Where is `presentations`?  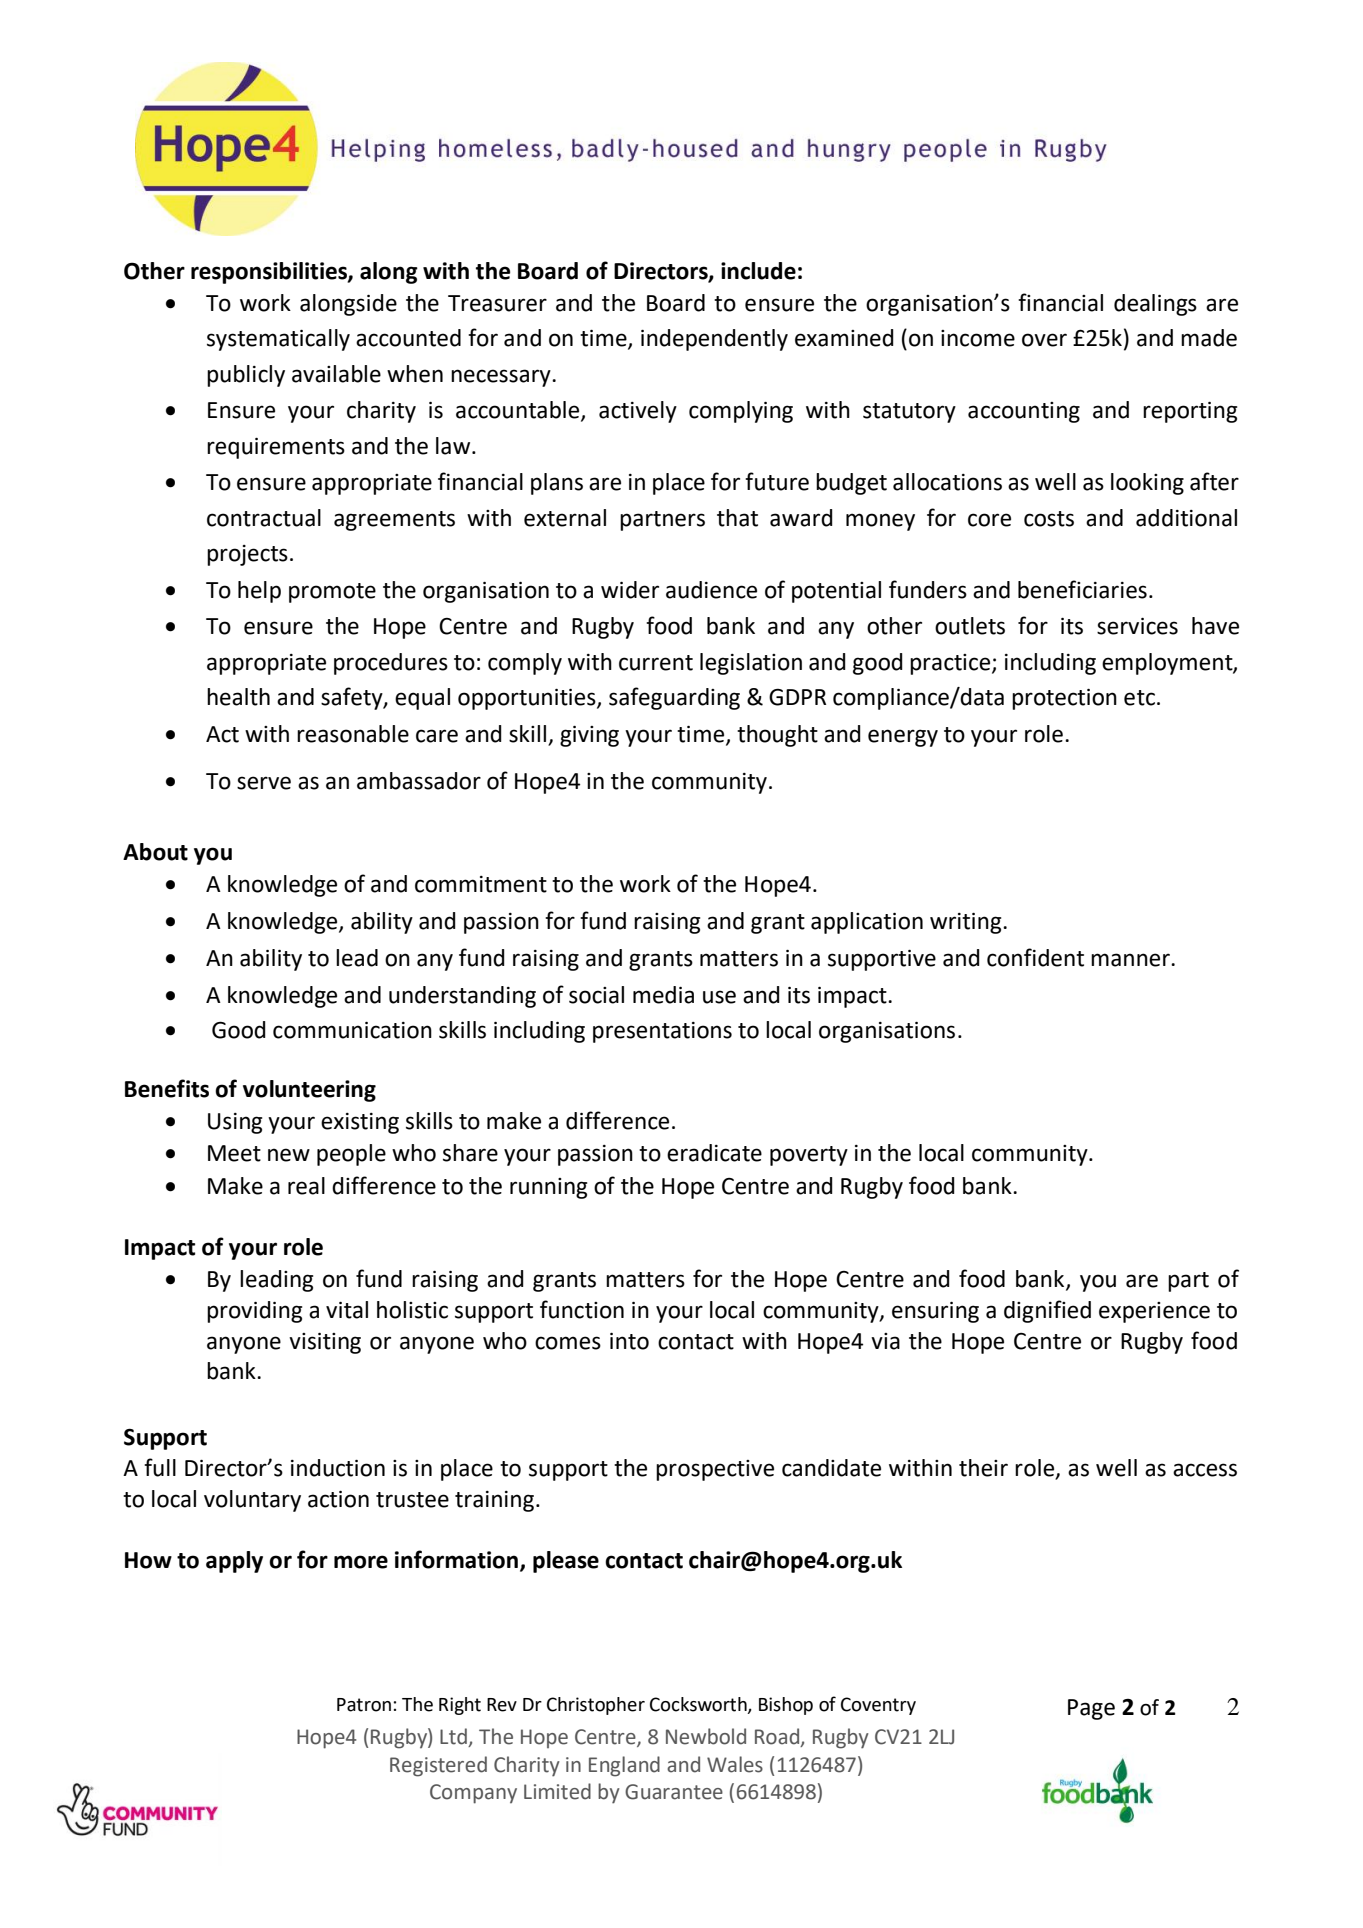 presentations is located at coordinates (662, 1032).
